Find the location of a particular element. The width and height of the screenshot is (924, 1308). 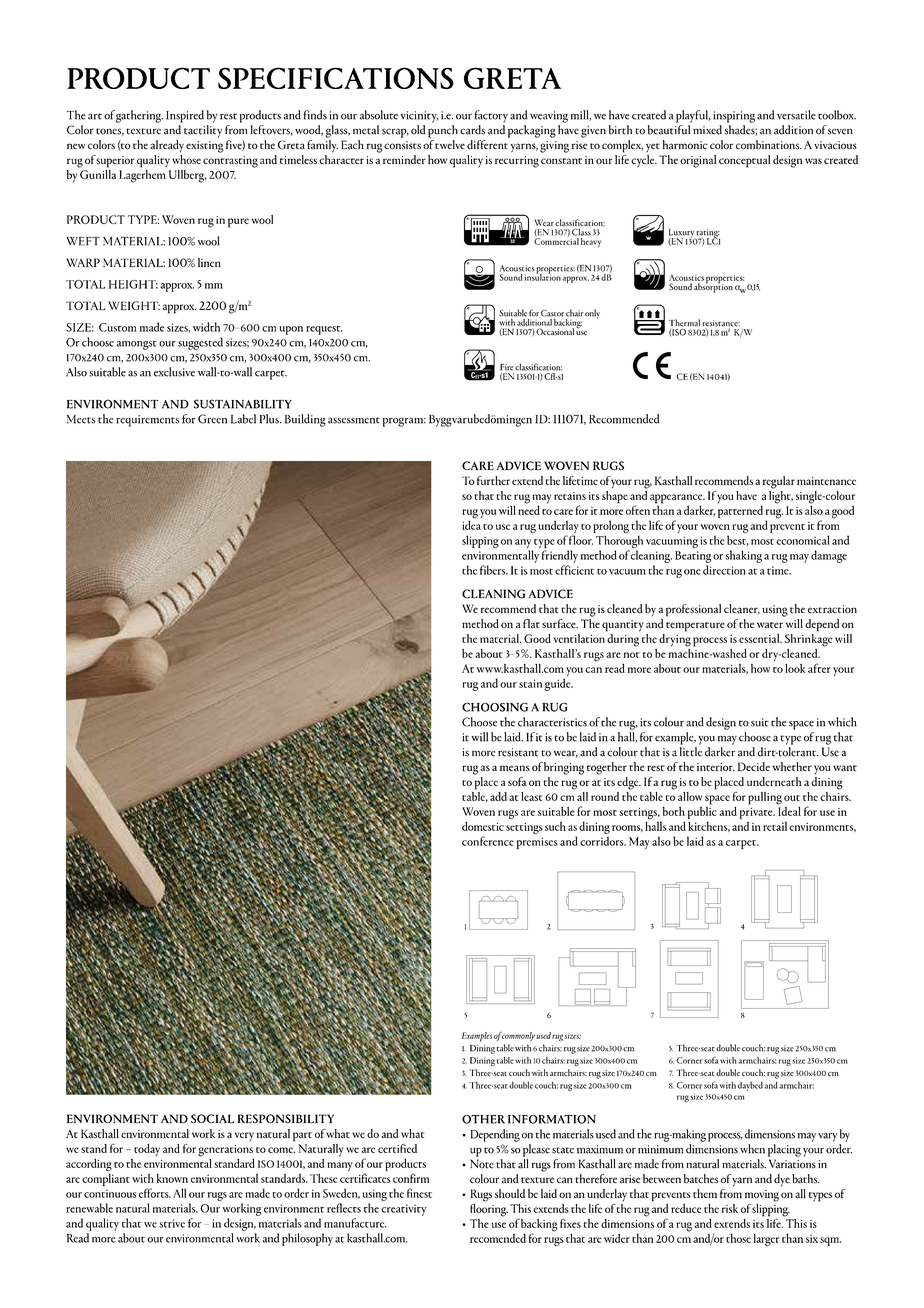

finest is located at coordinates (419, 1193).
